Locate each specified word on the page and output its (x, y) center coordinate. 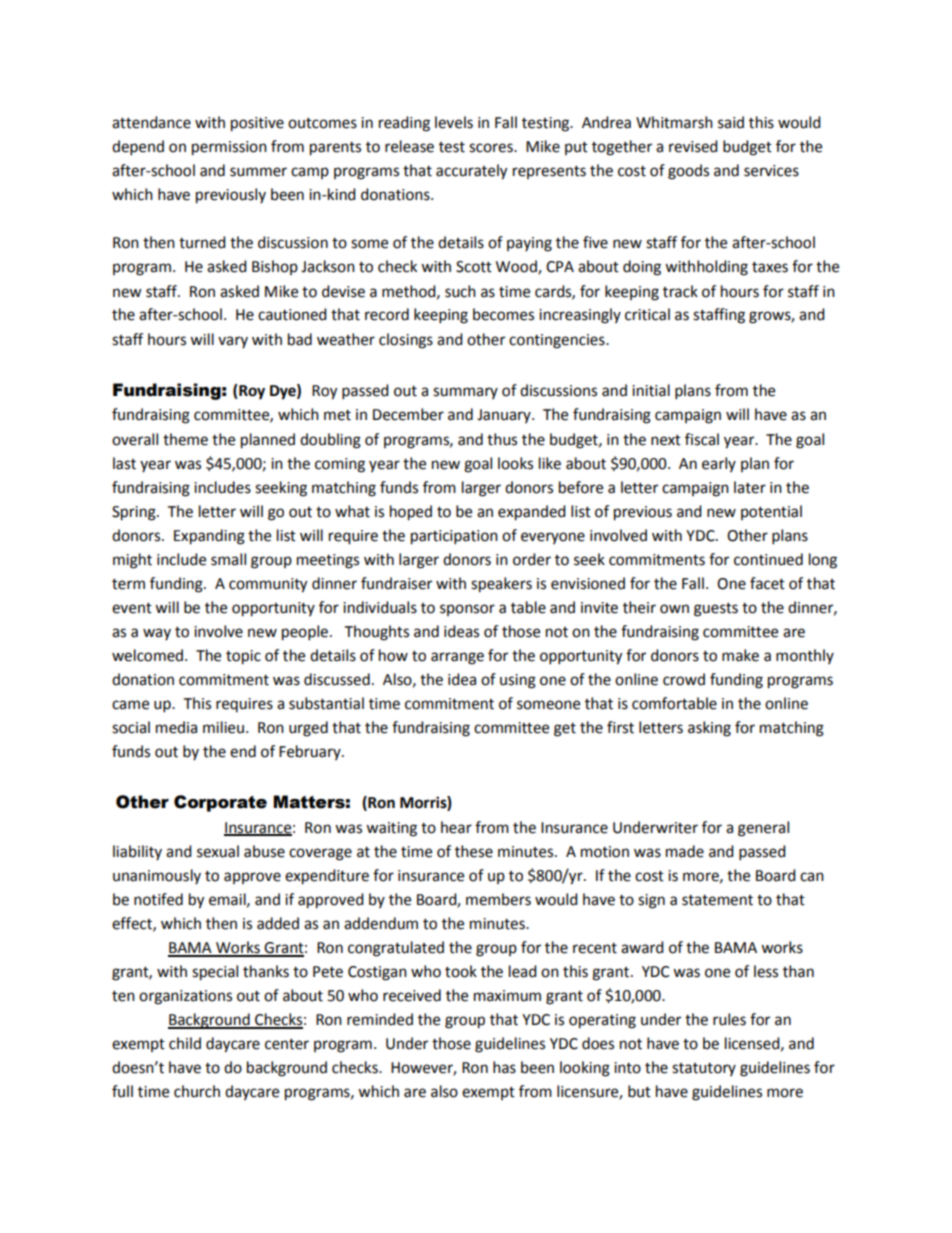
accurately (471, 172)
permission (229, 148)
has (504, 1067)
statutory (704, 1069)
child (185, 1043)
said (731, 122)
